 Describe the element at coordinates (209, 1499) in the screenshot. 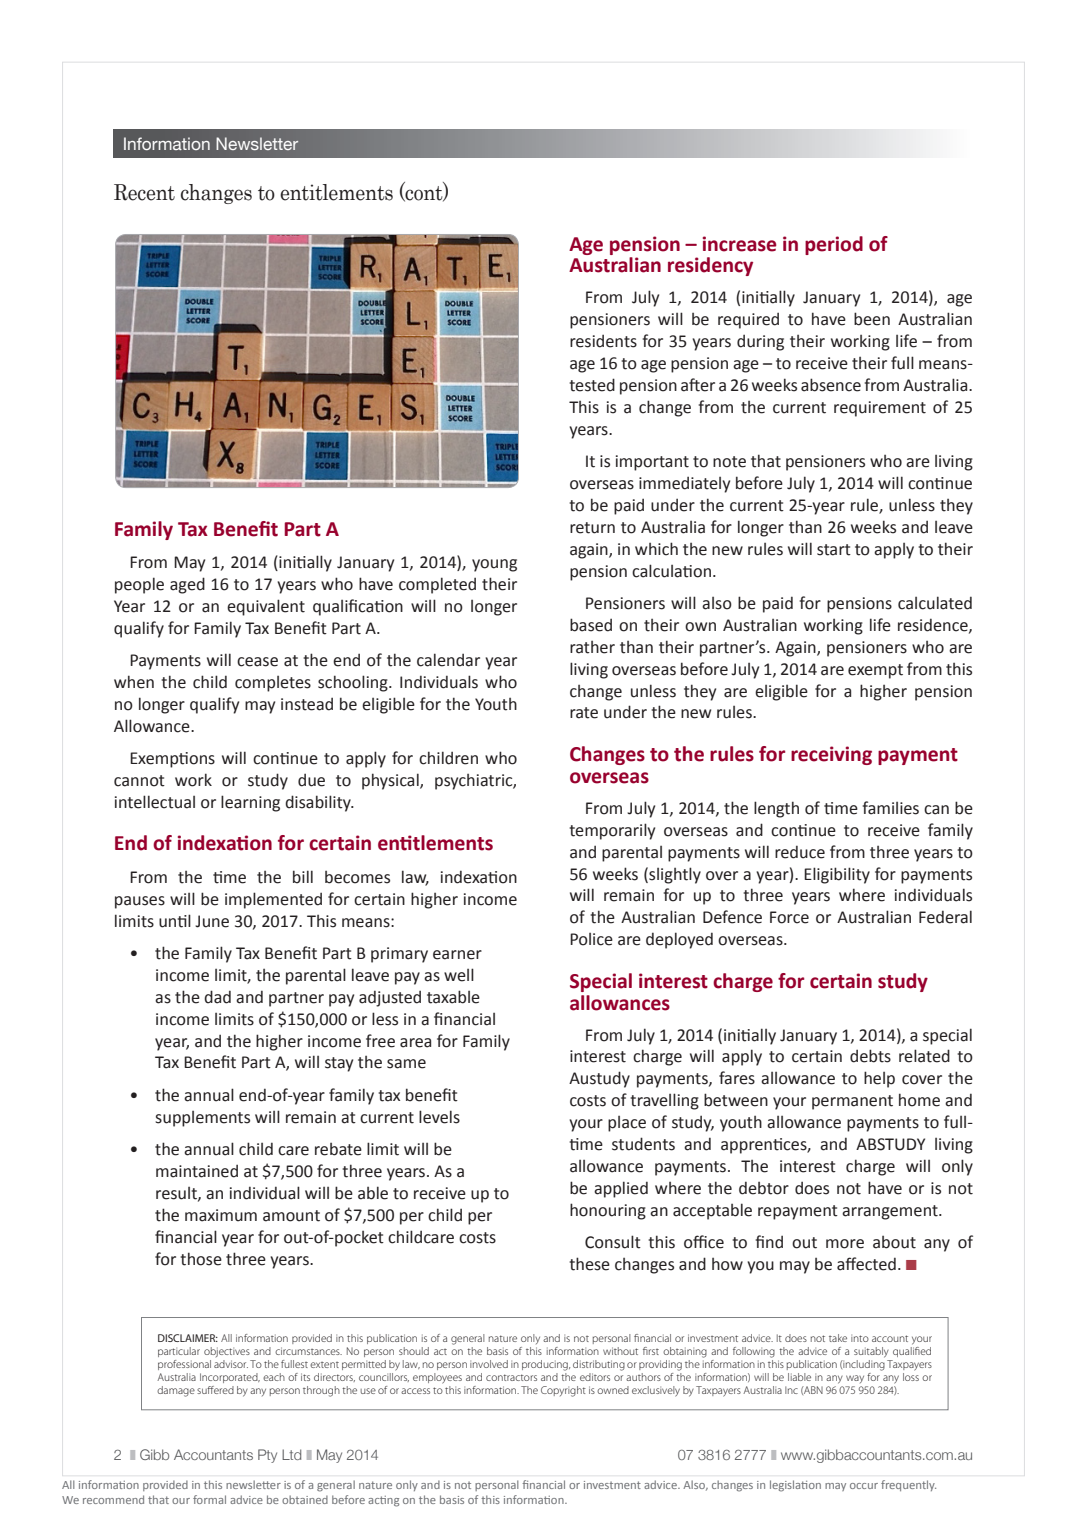

I see `formal` at that location.
